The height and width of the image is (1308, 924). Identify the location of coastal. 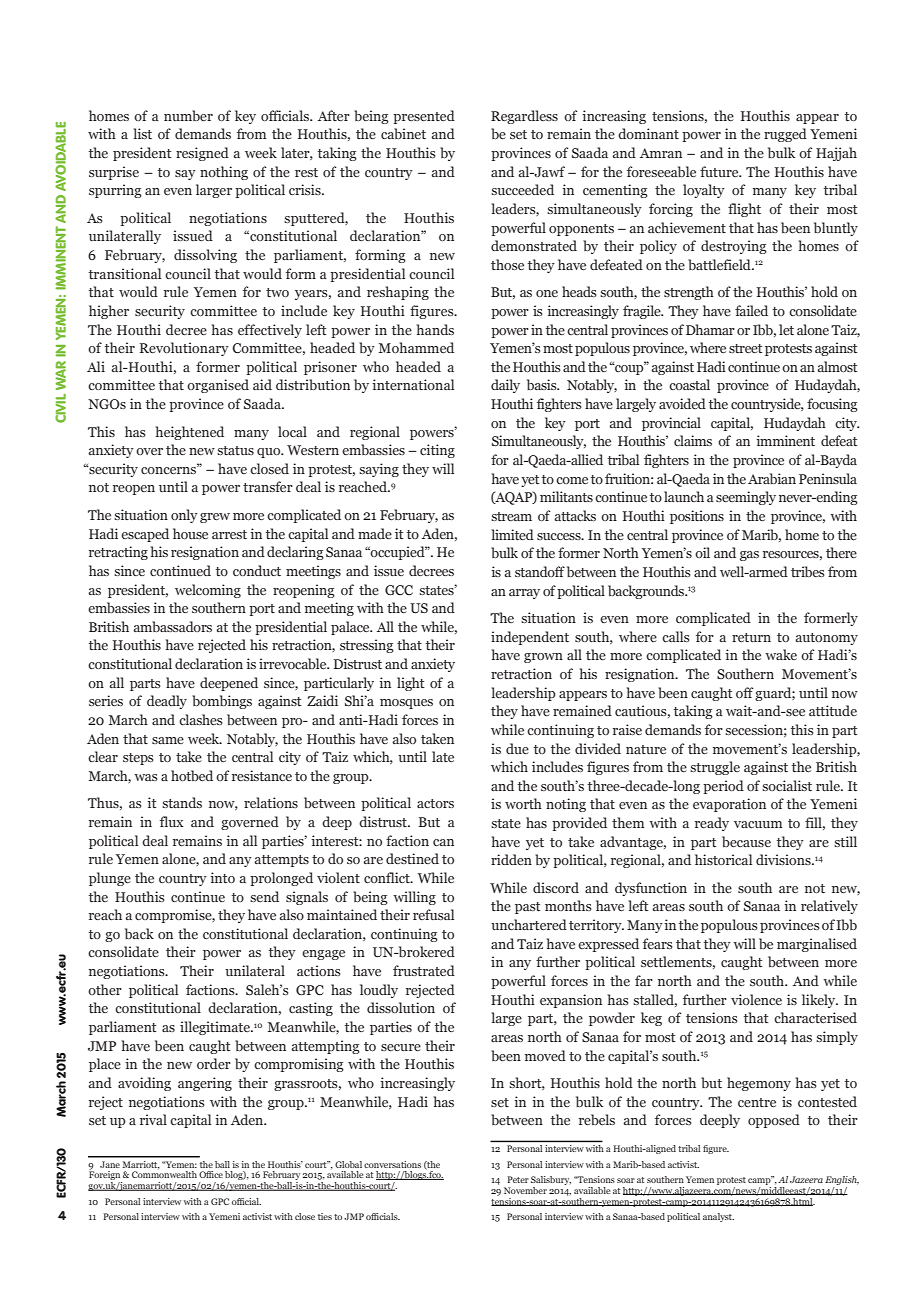
(689, 384).
